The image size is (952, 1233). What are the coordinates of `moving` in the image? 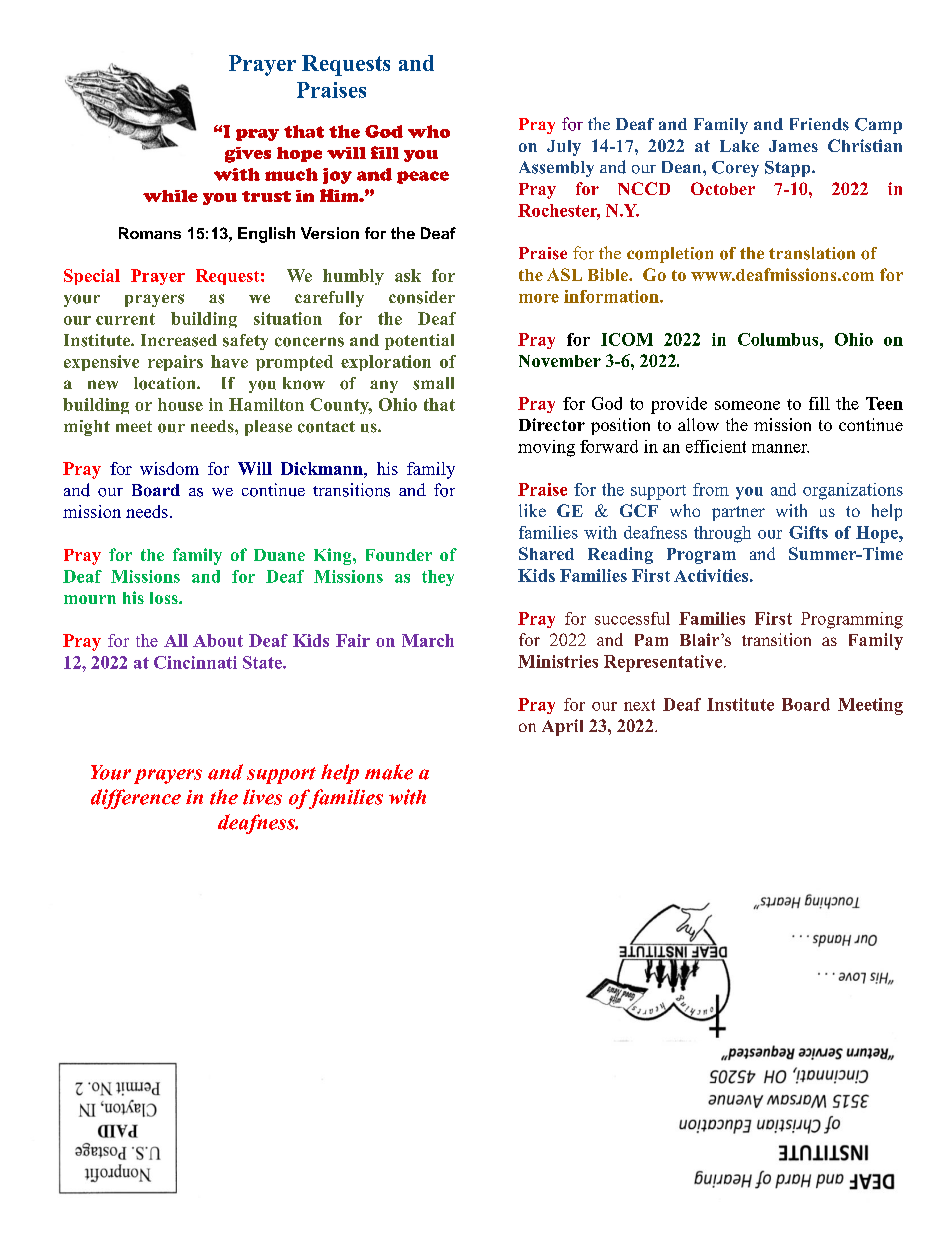 It's located at (546, 448).
